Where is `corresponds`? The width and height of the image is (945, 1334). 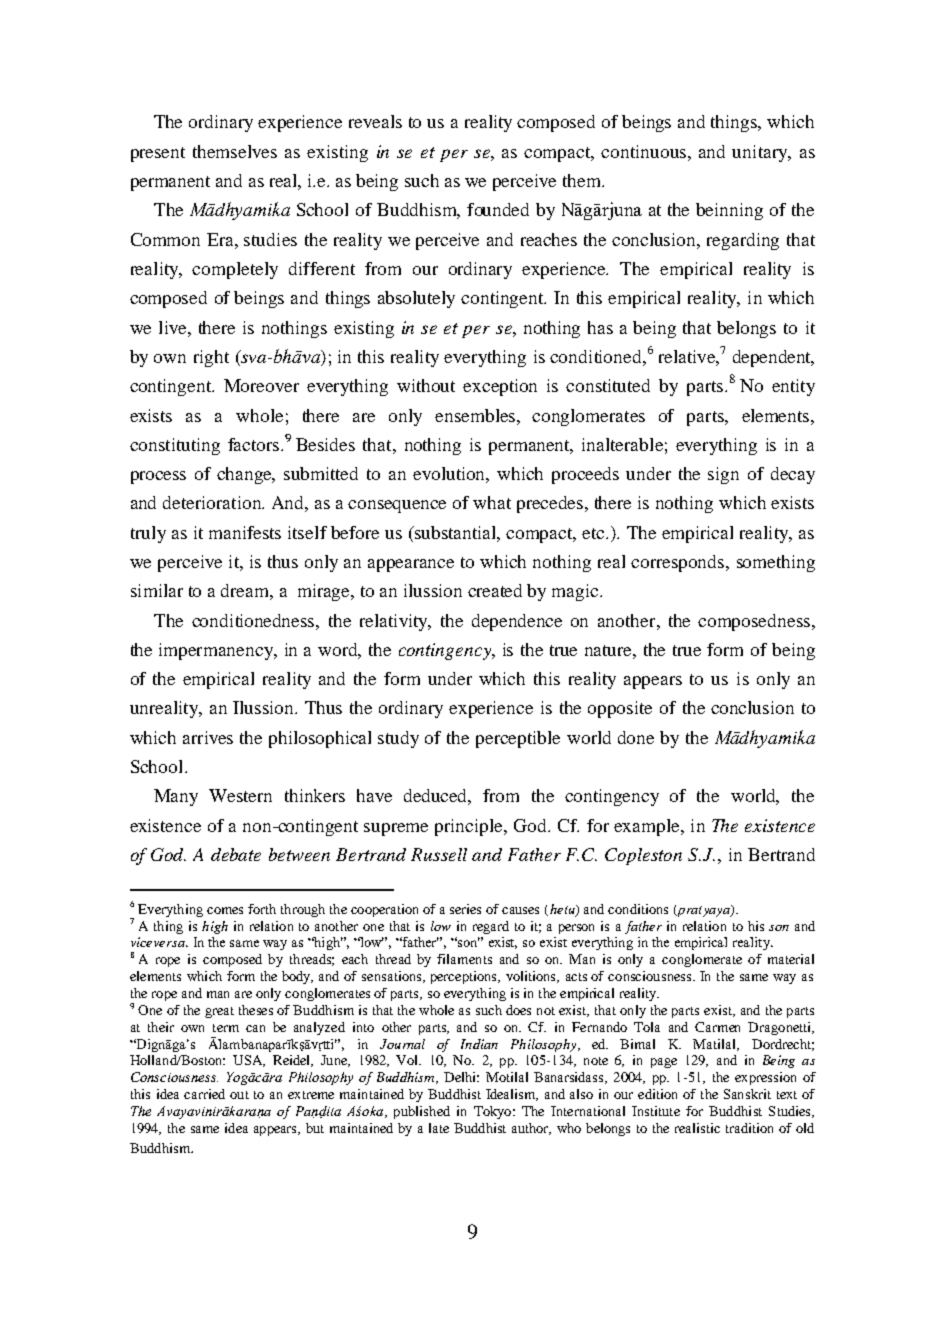
corresponds is located at coordinates (679, 563).
